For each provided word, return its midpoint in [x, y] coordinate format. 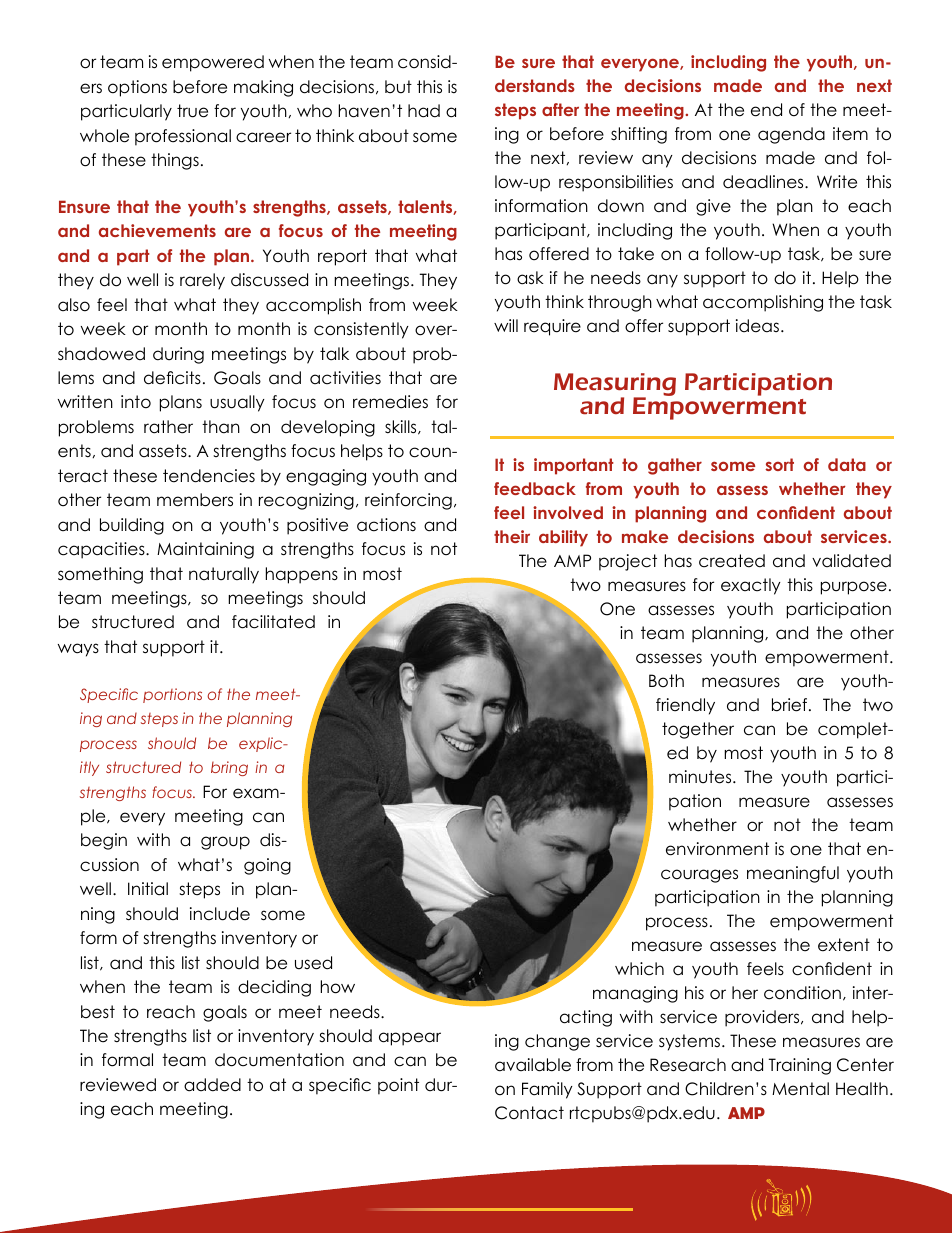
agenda [791, 135]
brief [791, 705]
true [192, 111]
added [212, 1085]
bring [229, 768]
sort [779, 464]
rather [168, 427]
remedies [390, 402]
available [533, 1065]
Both [666, 681]
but [398, 87]
